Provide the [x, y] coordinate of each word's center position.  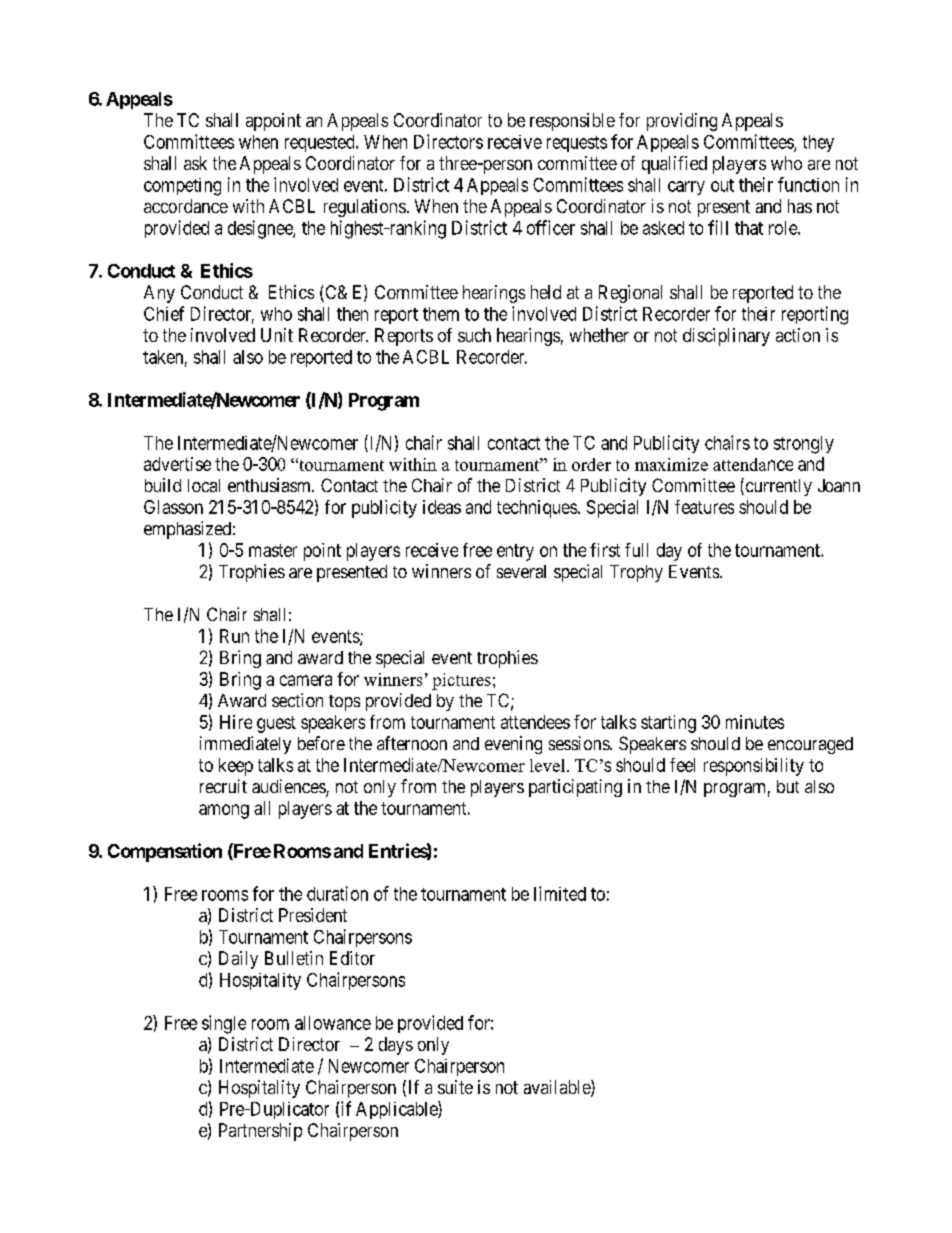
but [788, 786]
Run [234, 636]
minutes [755, 722]
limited [560, 893]
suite [455, 1087]
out [722, 185]
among [224, 811]
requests [577, 144]
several [521, 571]
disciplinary [726, 337]
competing [182, 187]
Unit [277, 335]
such [474, 335]
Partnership [260, 1132]
